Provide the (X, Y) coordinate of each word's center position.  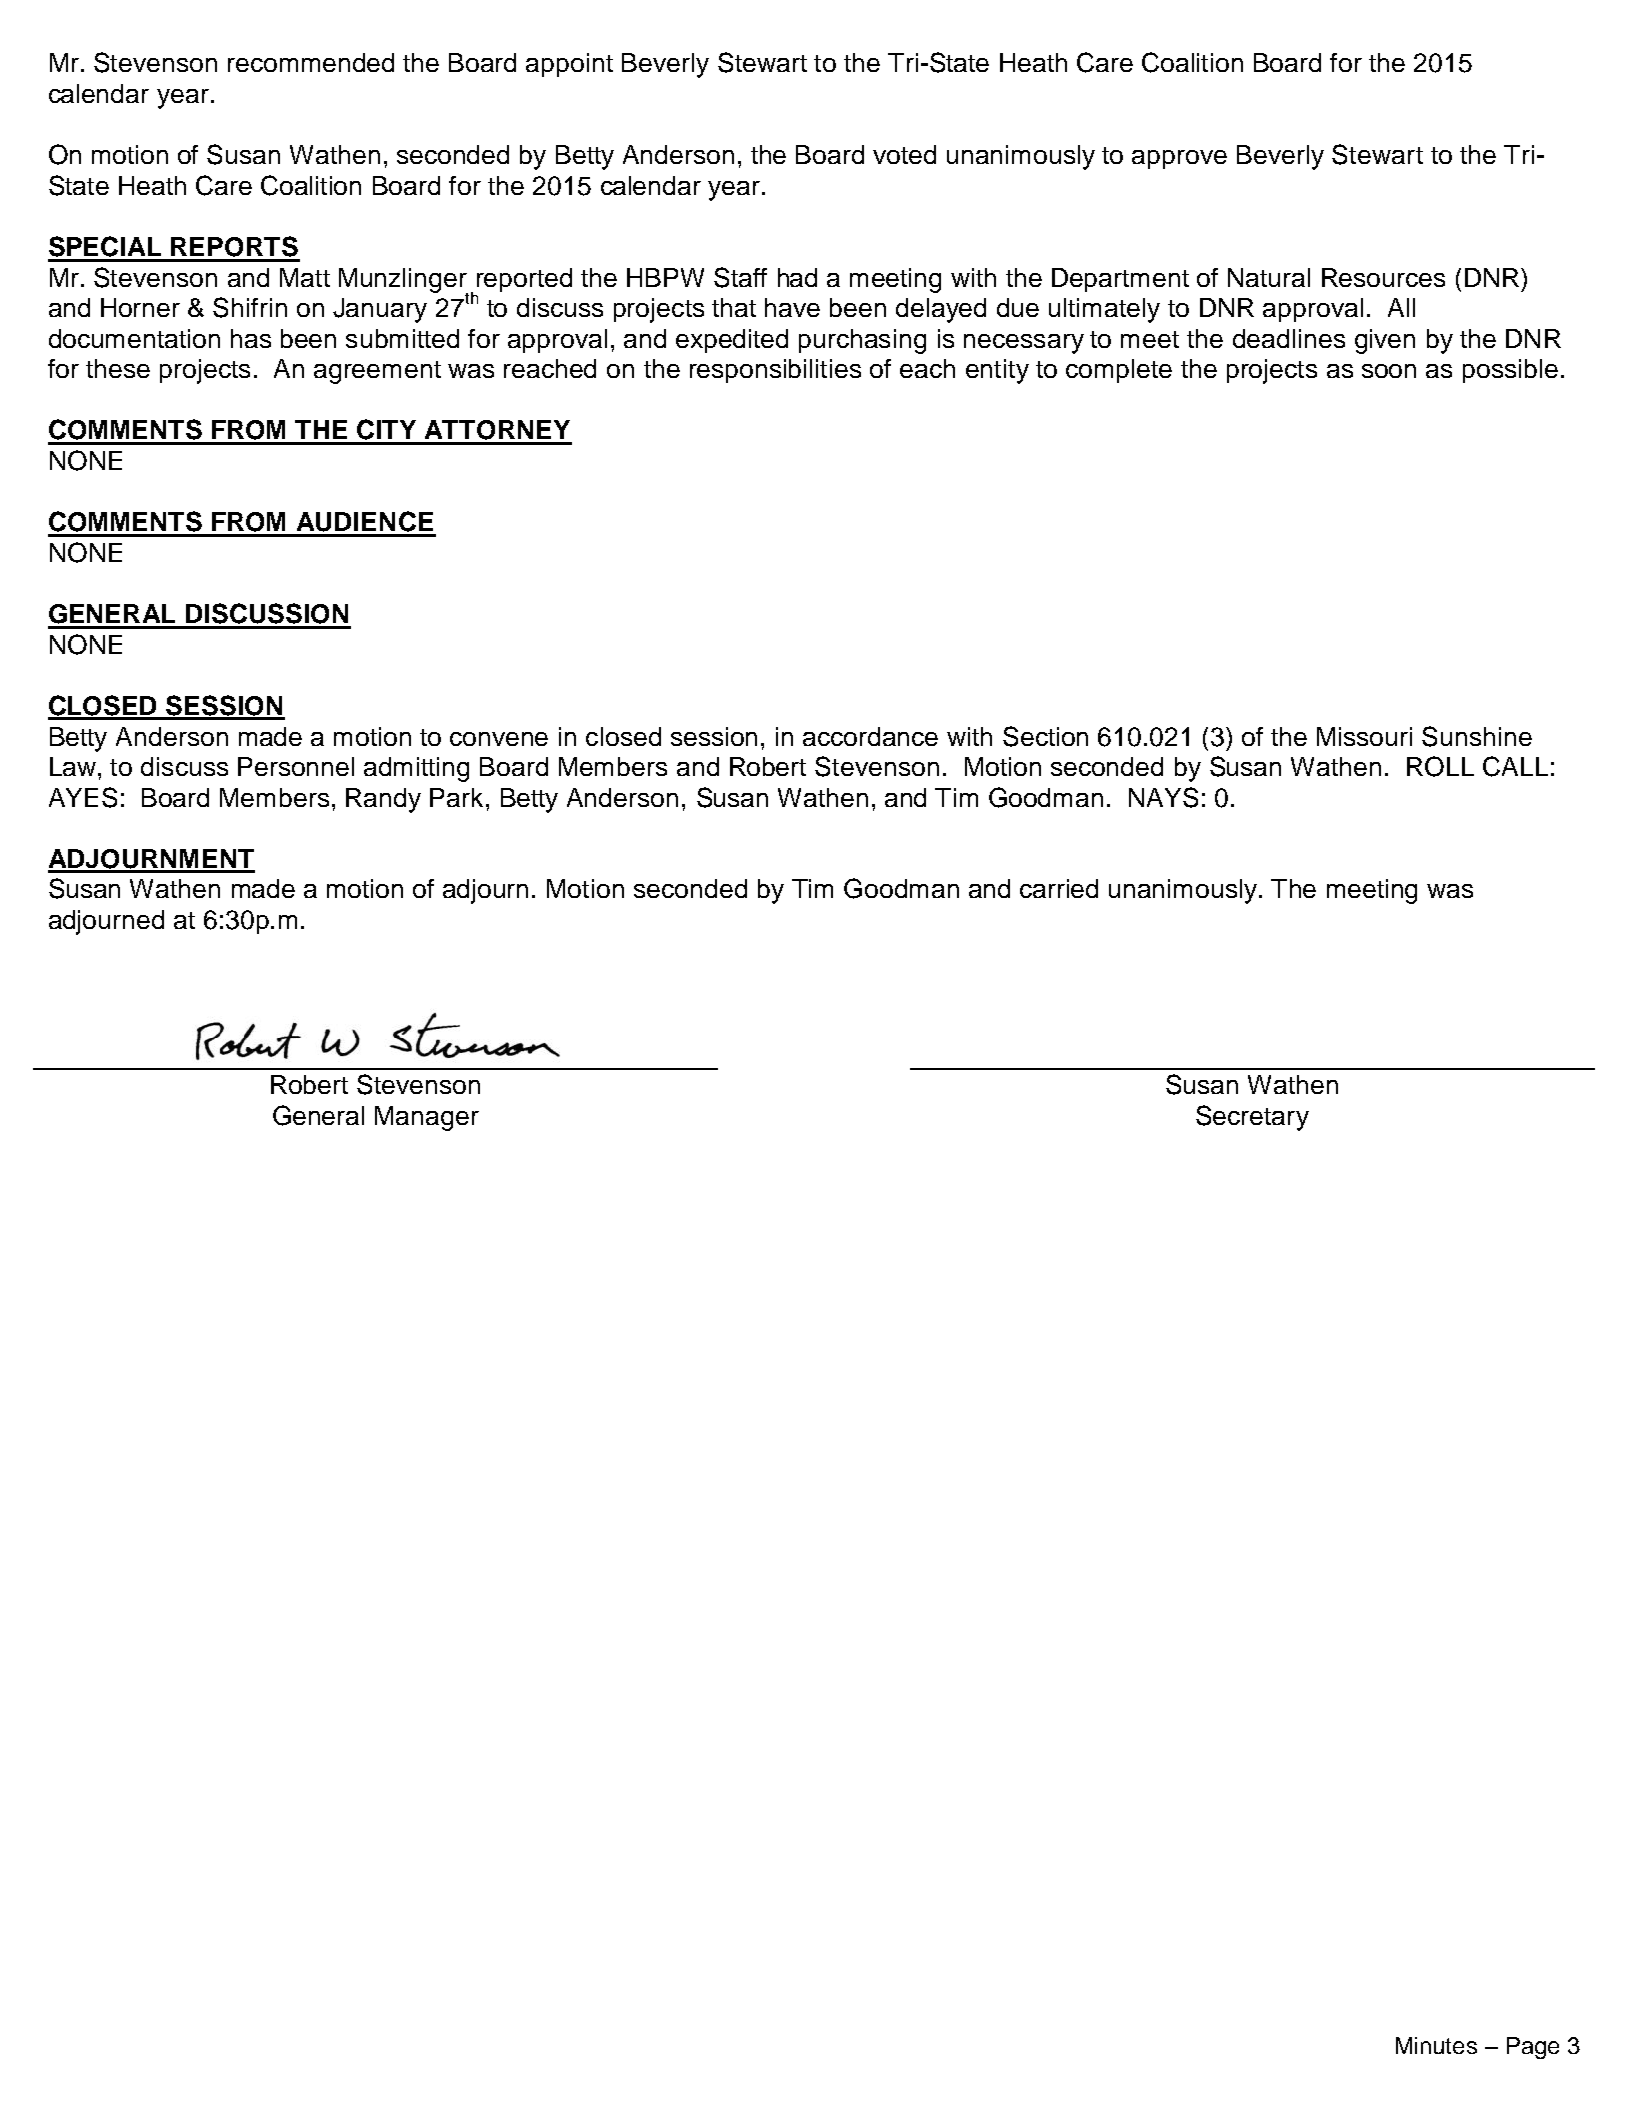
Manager (427, 1118)
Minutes (1436, 2045)
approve (1179, 159)
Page (1533, 2048)
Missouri (1364, 736)
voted (904, 154)
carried (1059, 888)
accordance (870, 736)
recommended (311, 62)
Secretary (1252, 1118)
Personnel (296, 766)
